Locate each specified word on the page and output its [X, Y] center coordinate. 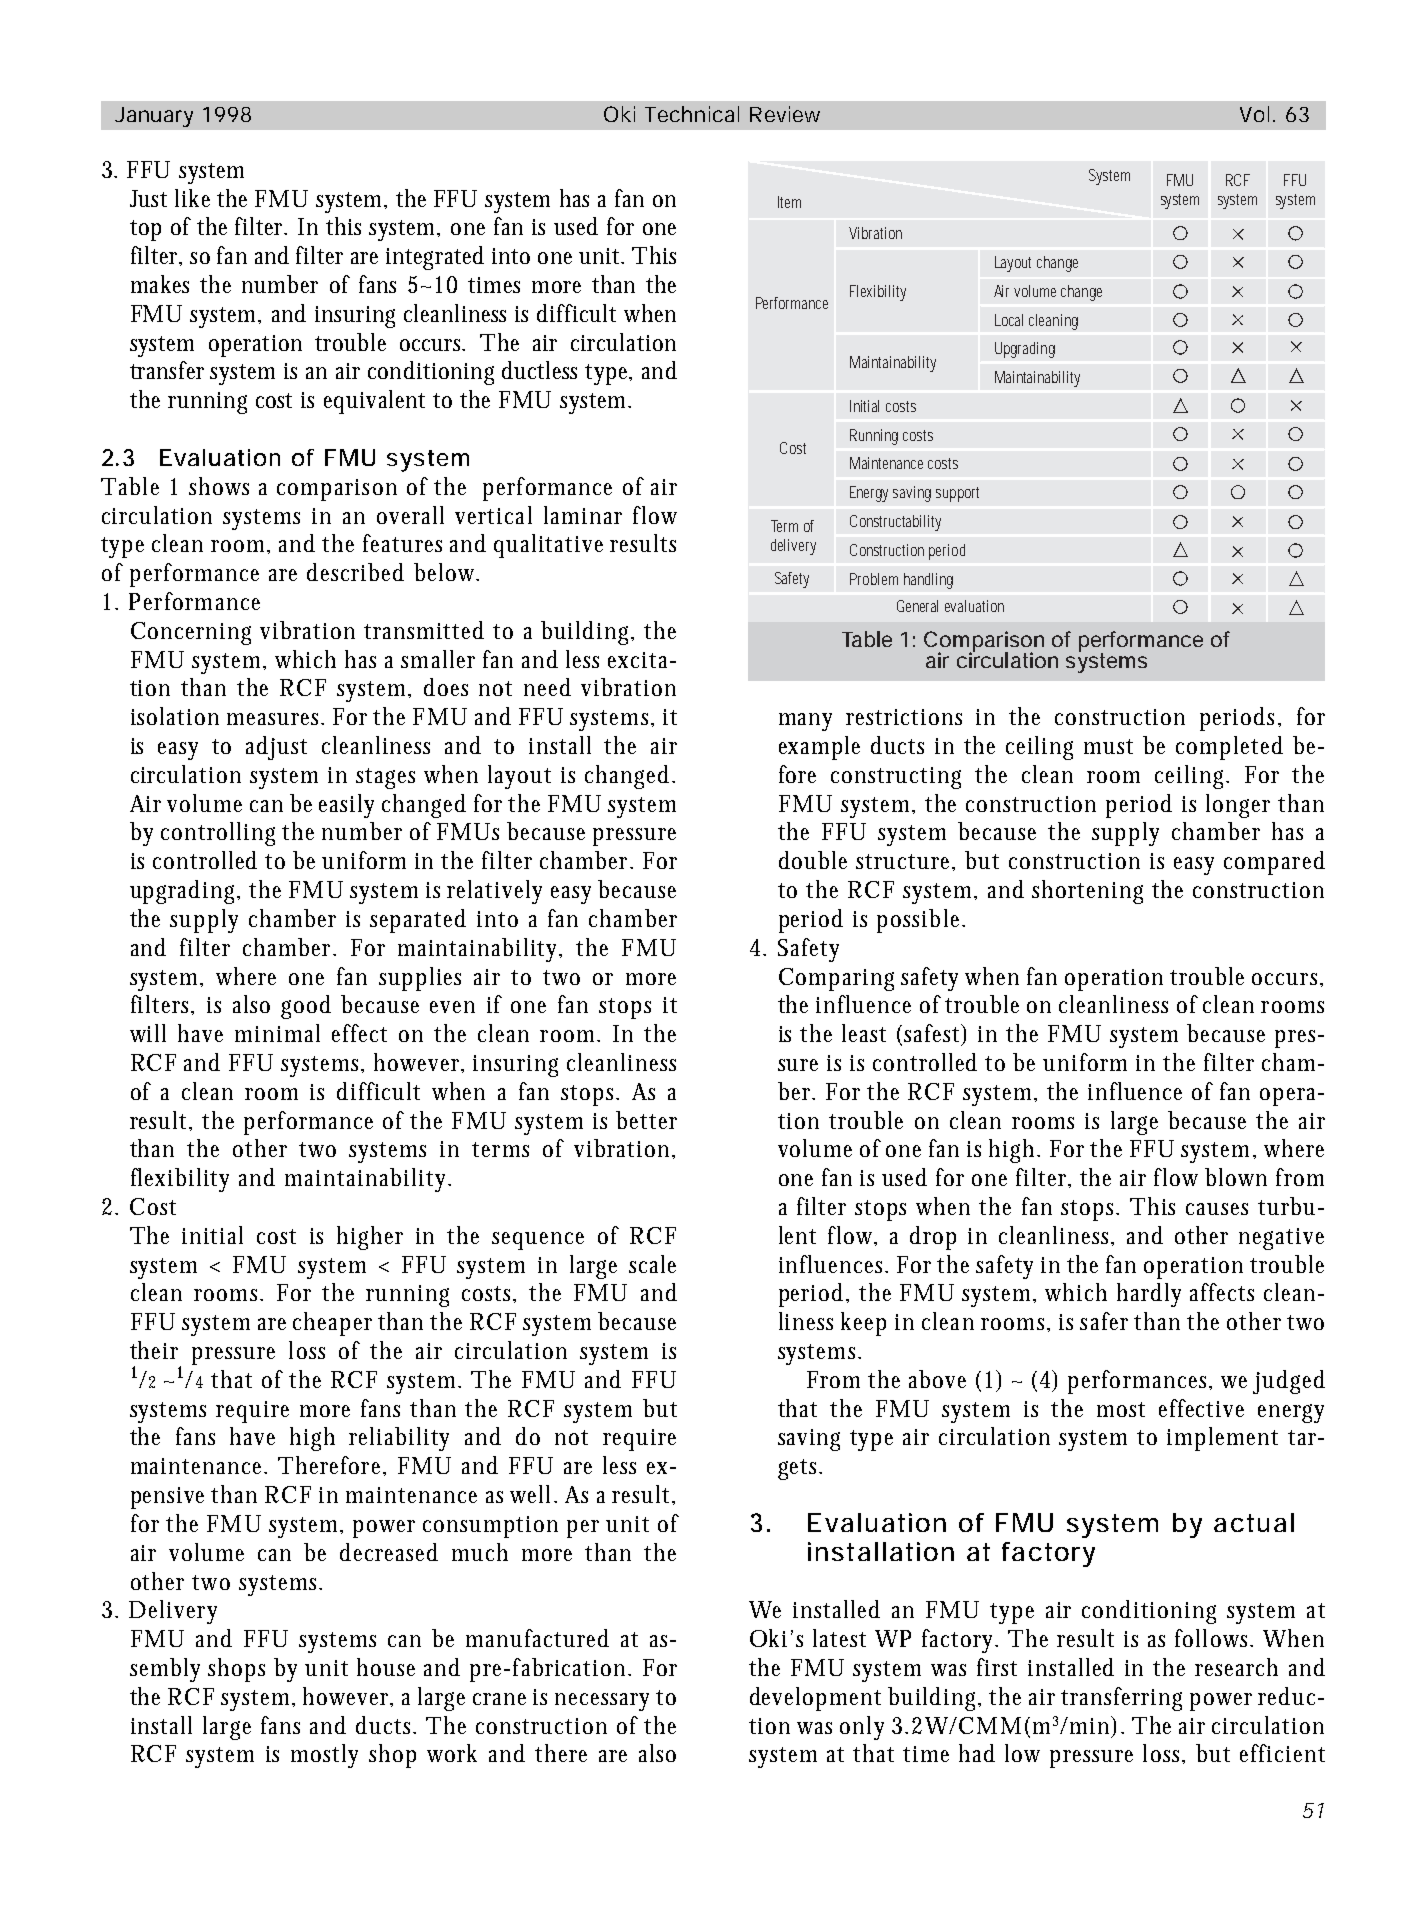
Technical [692, 114]
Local [1009, 320]
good [306, 1007]
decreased [389, 1552]
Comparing [836, 979]
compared [1274, 863]
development [815, 1699]
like [192, 198]
